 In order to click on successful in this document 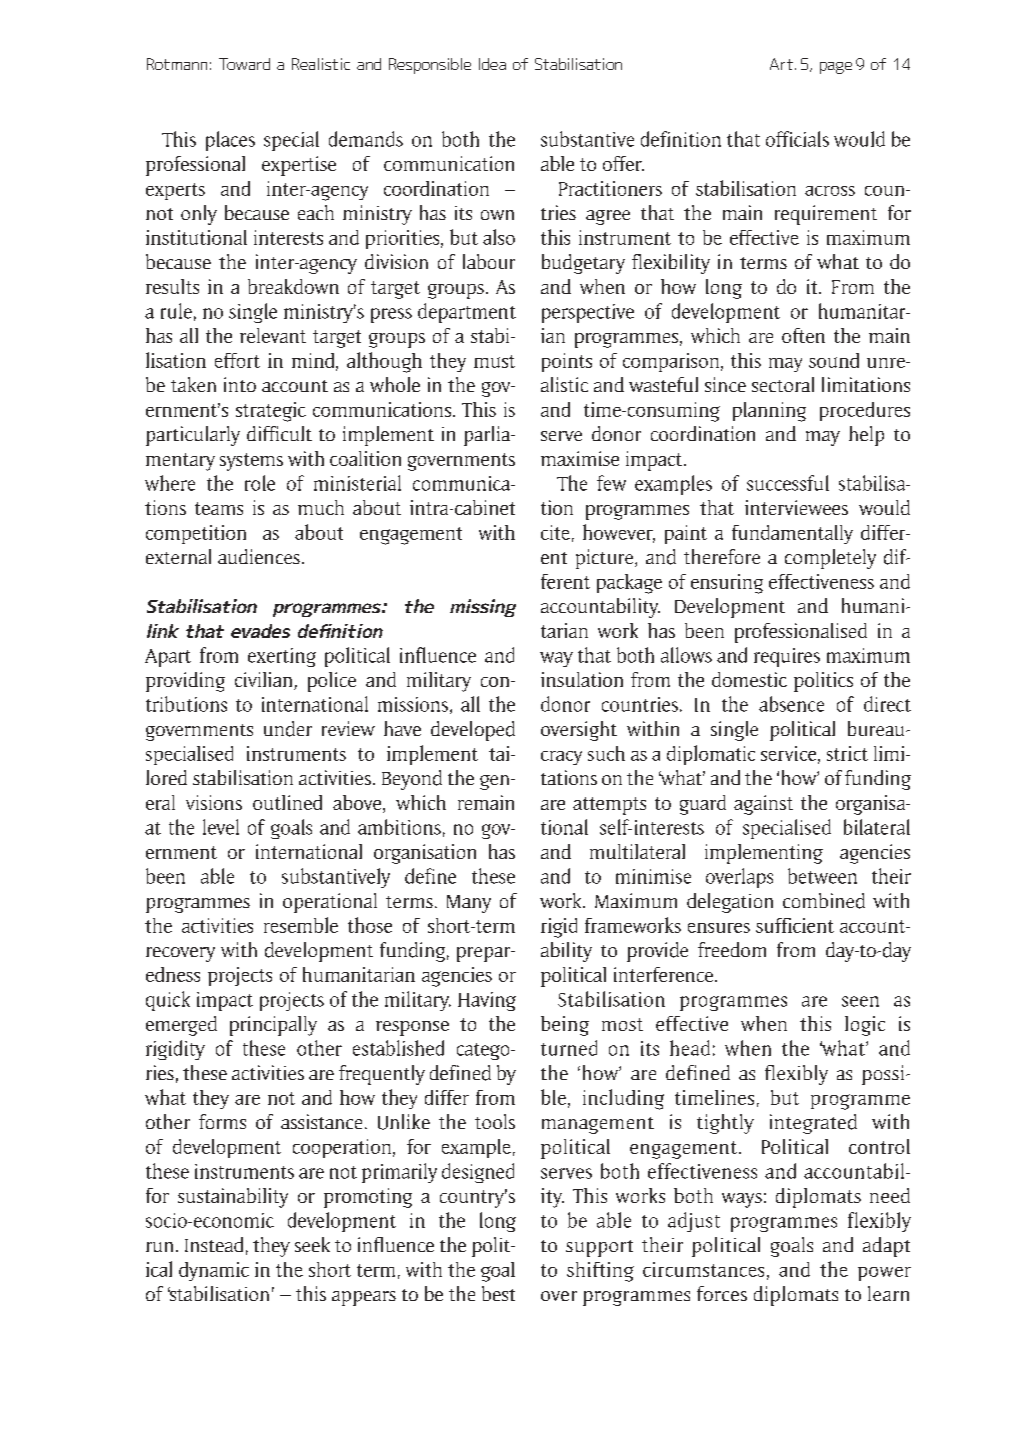, I will do `click(788, 483)`.
